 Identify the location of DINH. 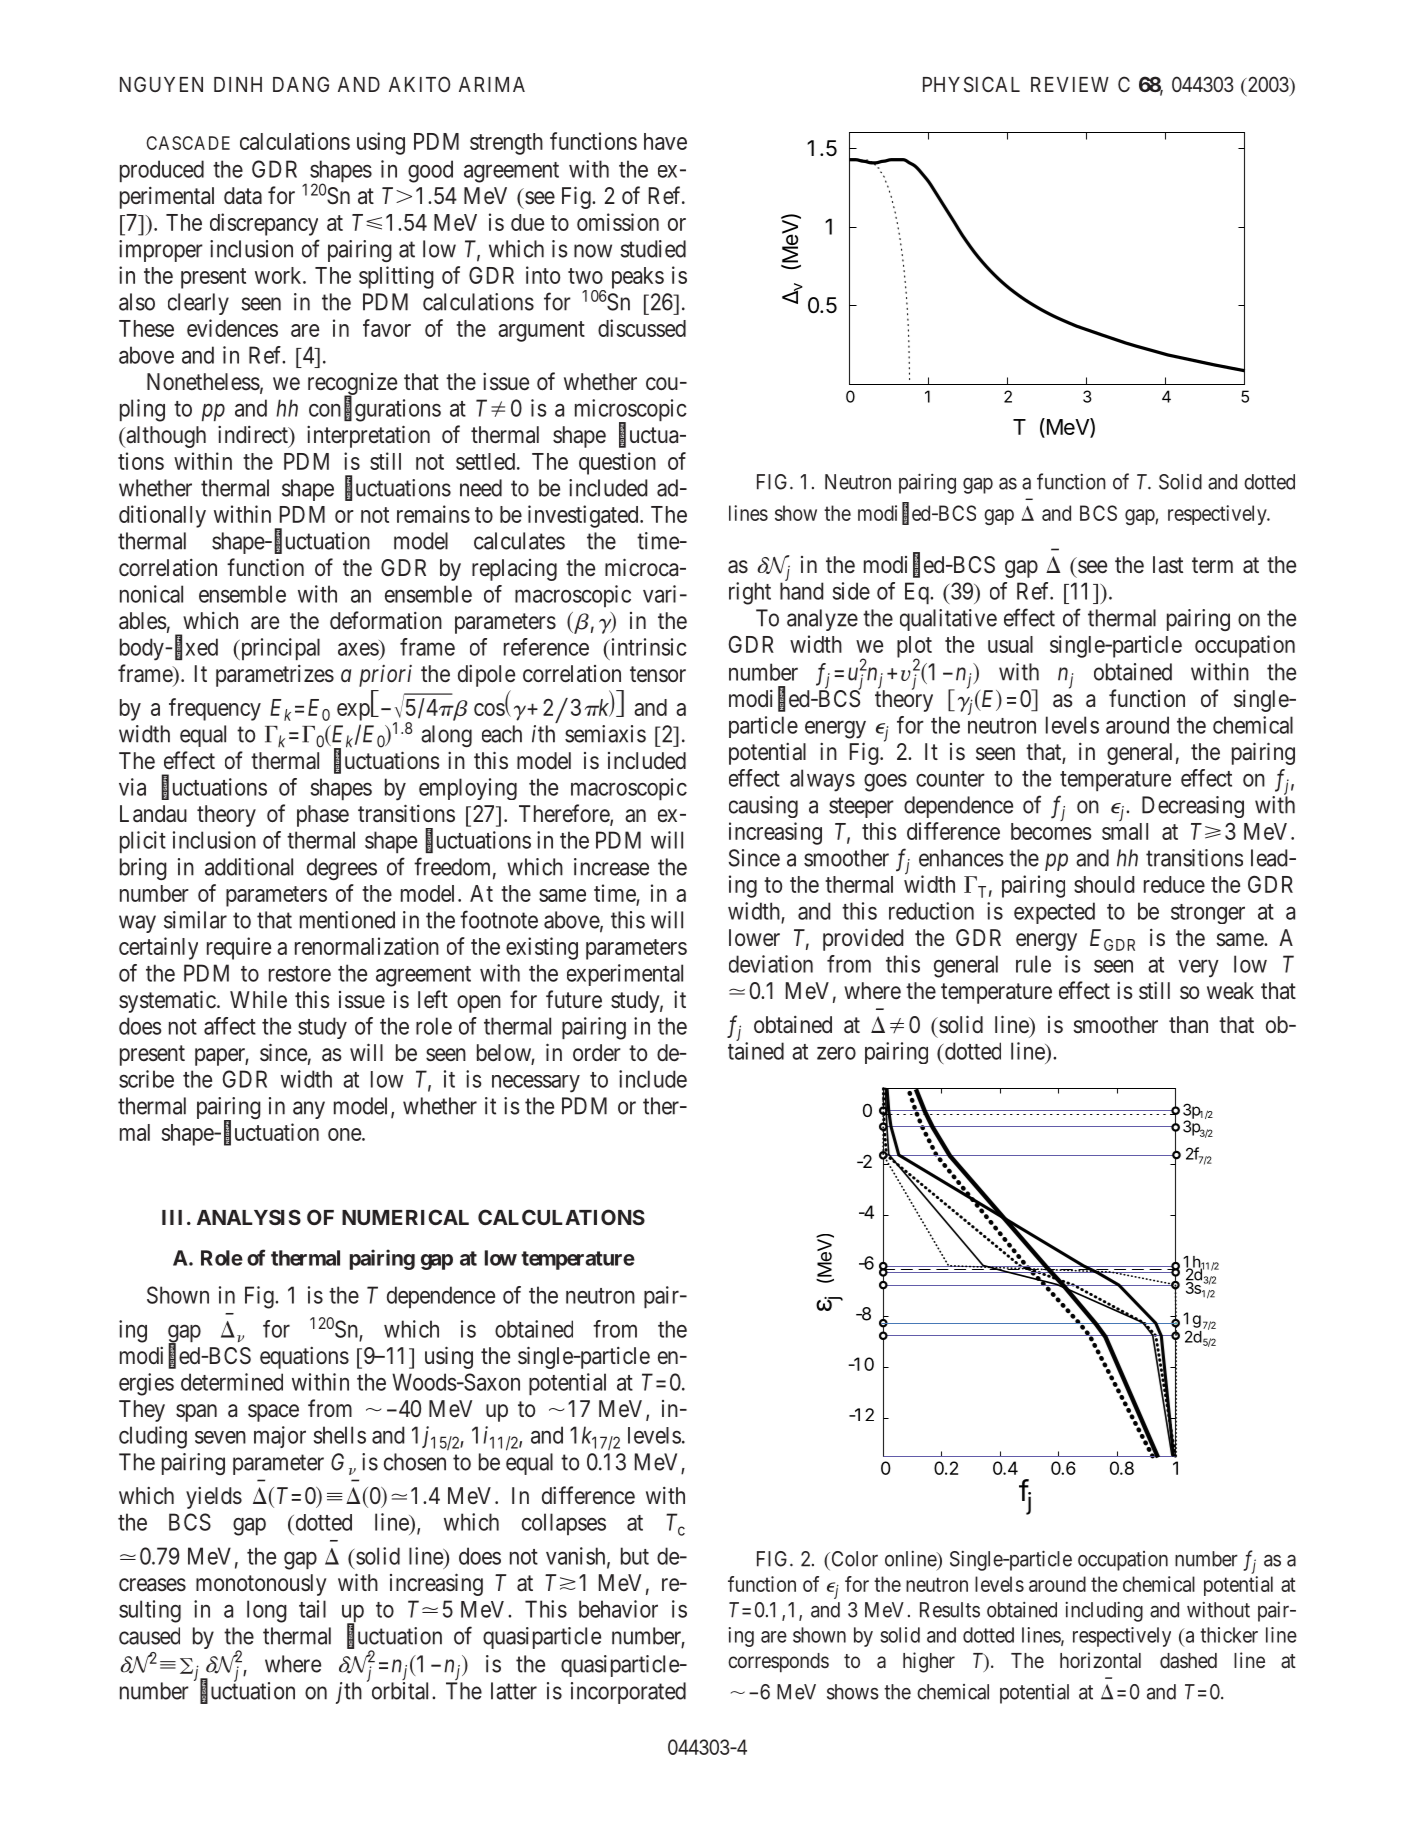
(238, 84).
